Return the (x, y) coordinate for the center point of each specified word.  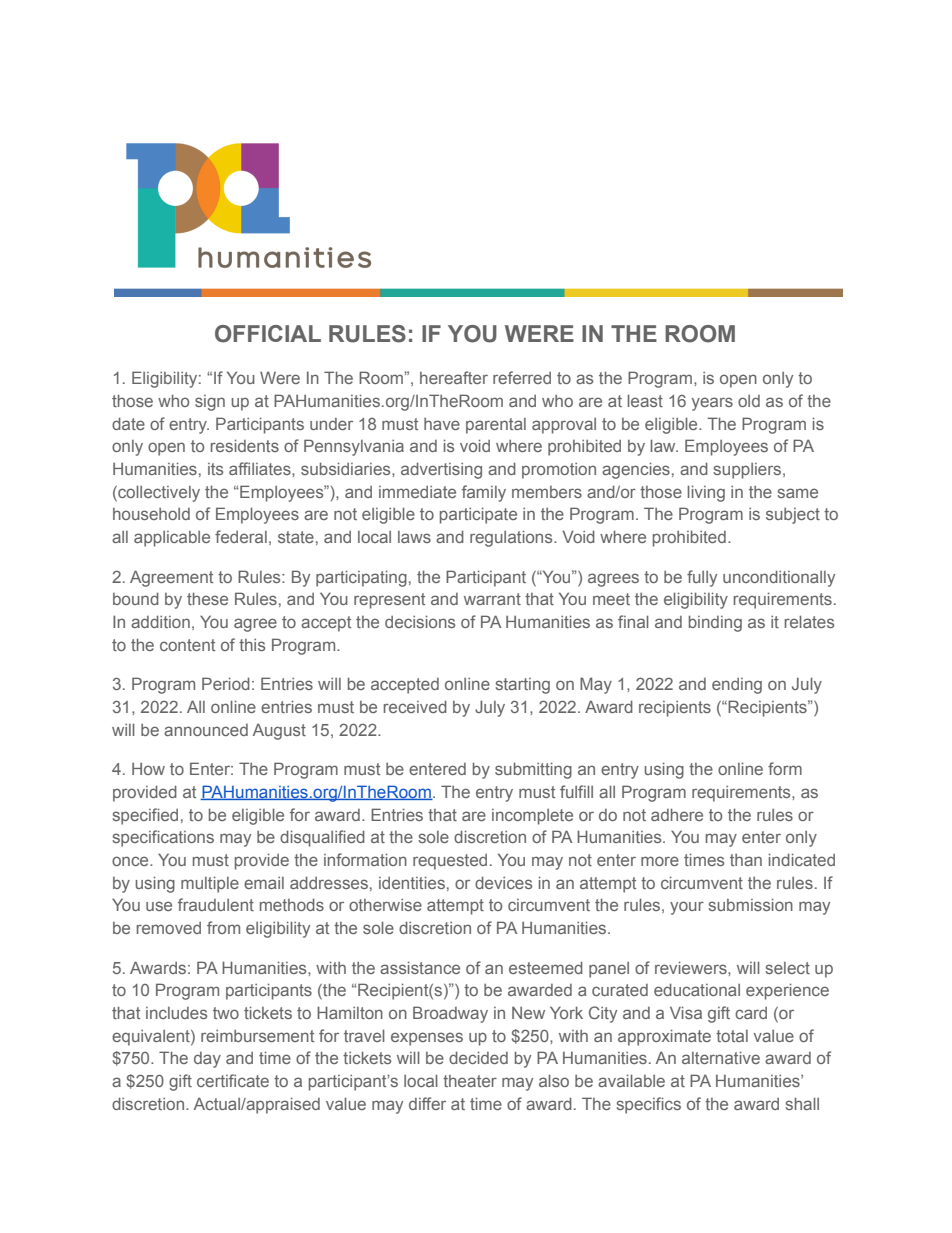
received (415, 706)
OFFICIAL (268, 334)
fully (702, 578)
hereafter (454, 377)
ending (737, 686)
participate (478, 515)
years (712, 404)
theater (470, 1081)
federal (241, 536)
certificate (233, 1080)
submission (750, 904)
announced (206, 730)
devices (503, 882)
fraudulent (216, 904)
